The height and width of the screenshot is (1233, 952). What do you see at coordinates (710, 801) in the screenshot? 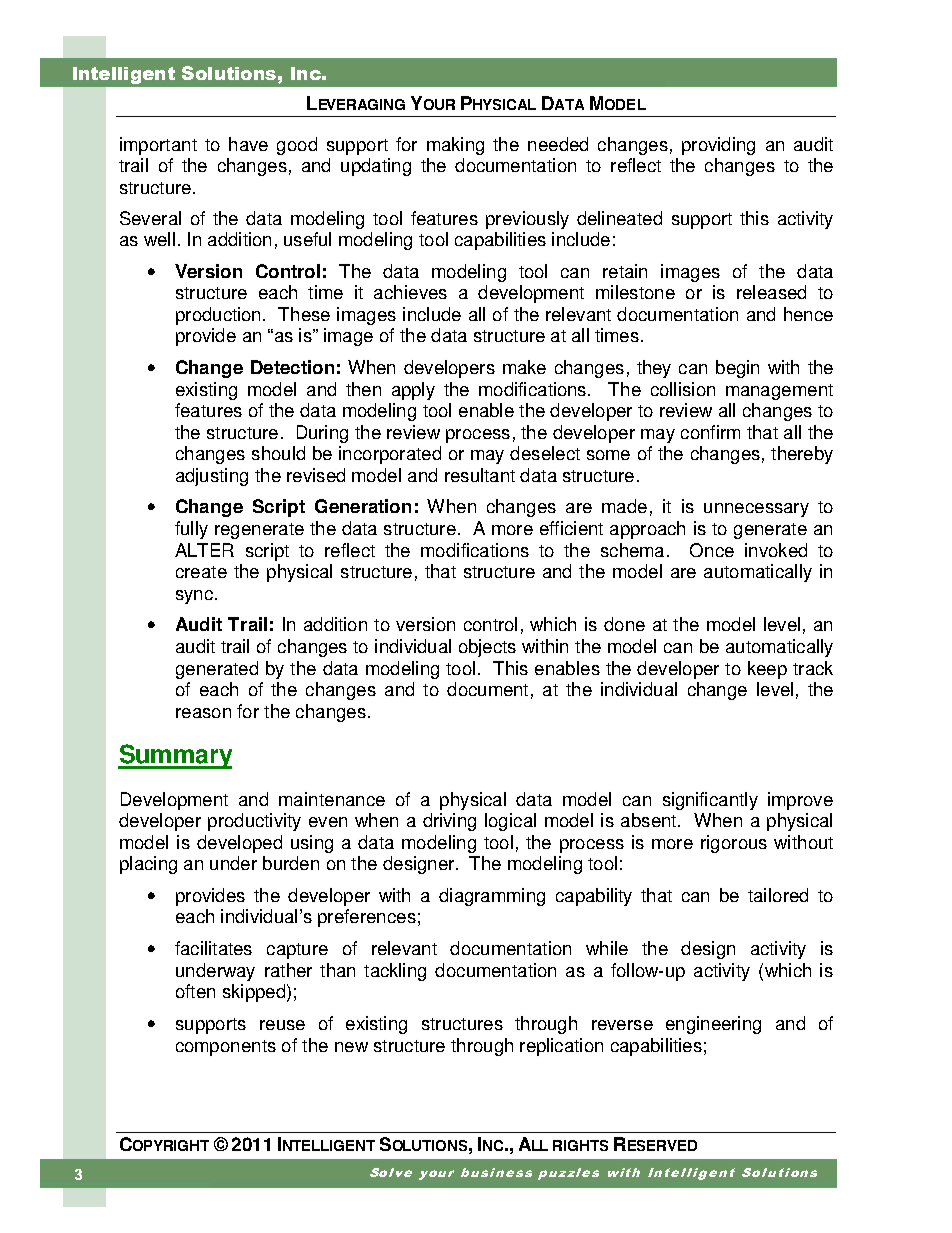
I see `significantly` at bounding box center [710, 801].
